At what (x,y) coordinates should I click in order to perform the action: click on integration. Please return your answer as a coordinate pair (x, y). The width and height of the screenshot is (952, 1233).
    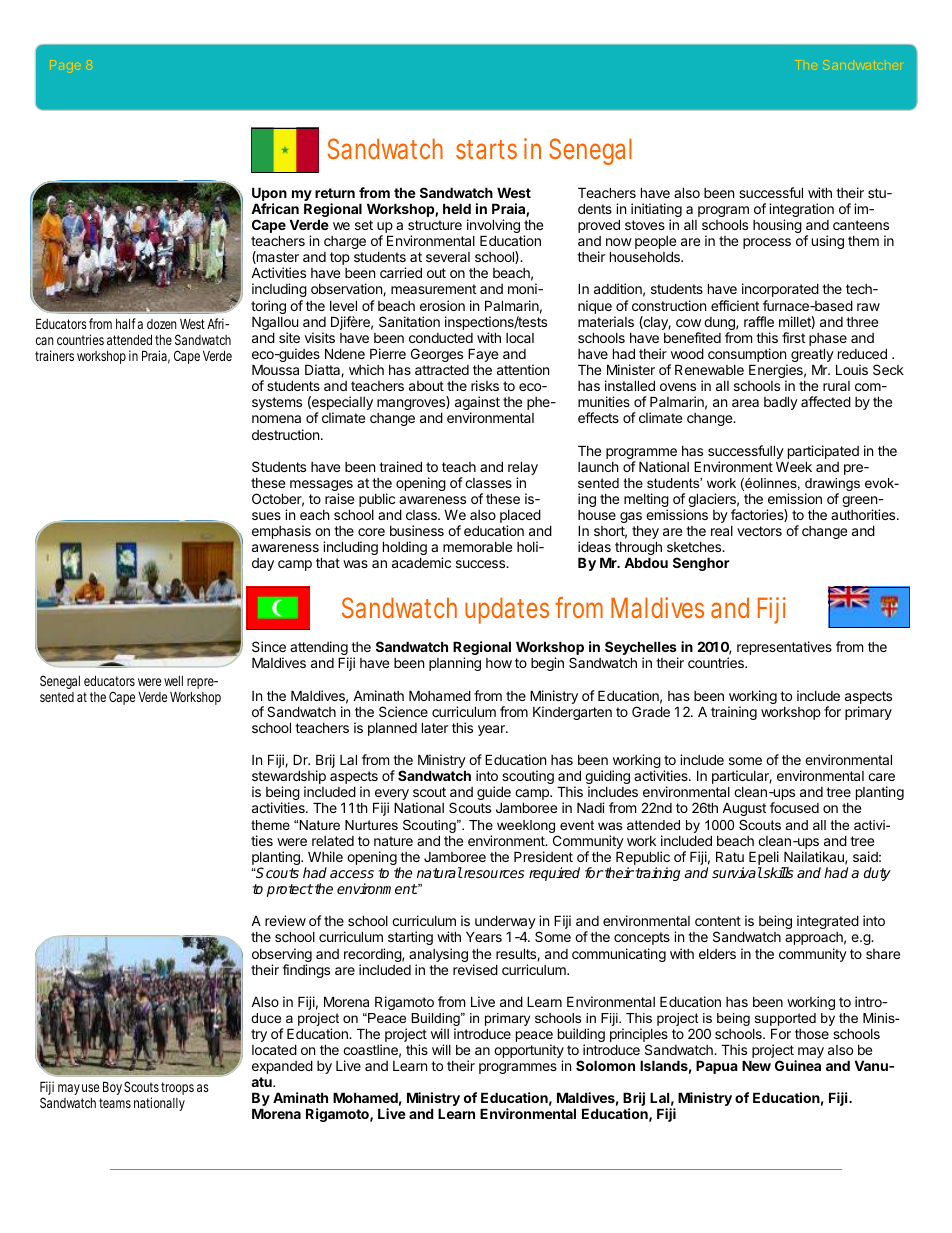
    Looking at the image, I should click on (801, 211).
